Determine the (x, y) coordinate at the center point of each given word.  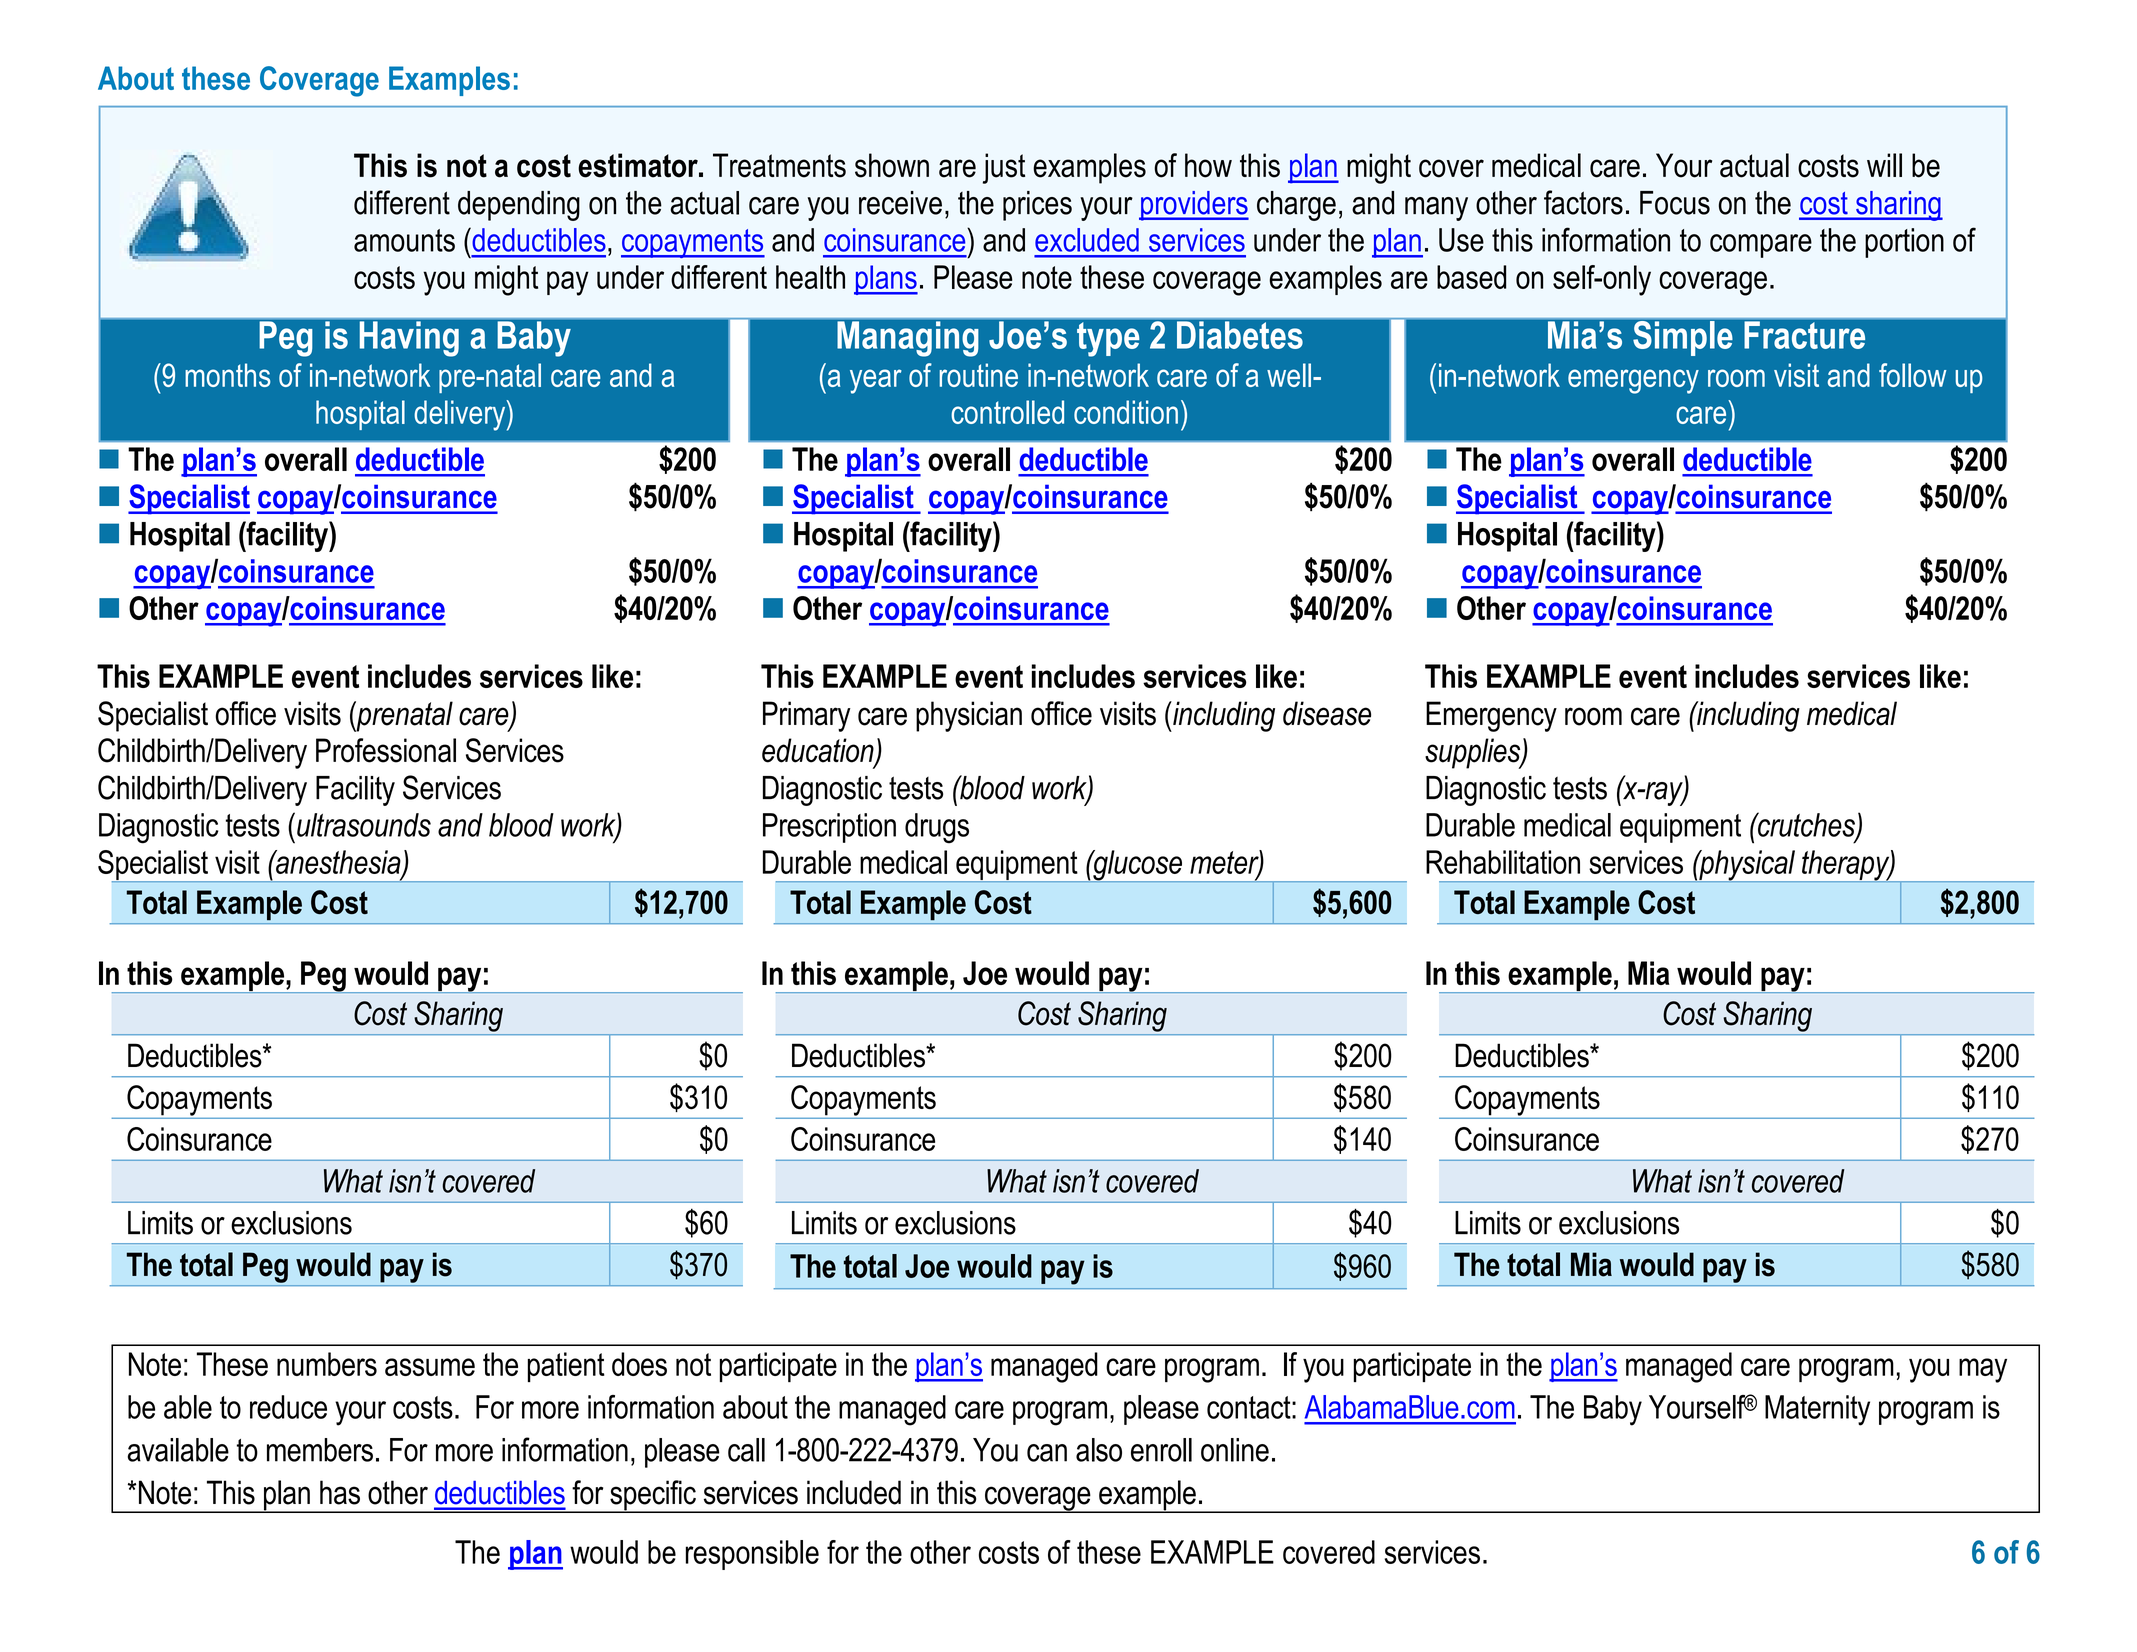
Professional (386, 750)
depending (519, 206)
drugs (937, 828)
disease (1327, 713)
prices (1037, 206)
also (1099, 1450)
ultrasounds (364, 825)
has (340, 1492)
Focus (1675, 203)
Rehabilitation (1503, 862)
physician (969, 716)
